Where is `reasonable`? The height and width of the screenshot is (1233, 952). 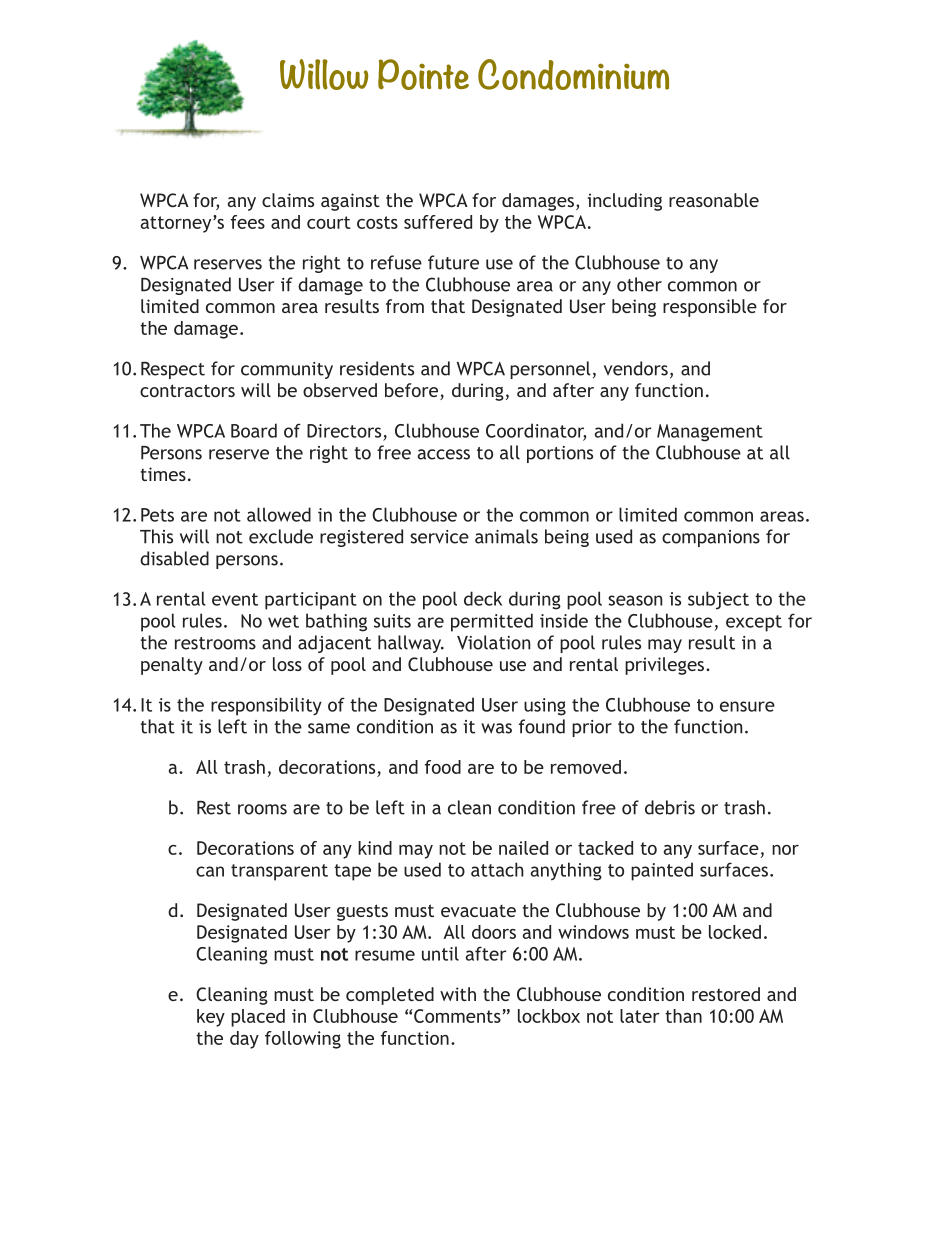
reasonable is located at coordinates (714, 200).
